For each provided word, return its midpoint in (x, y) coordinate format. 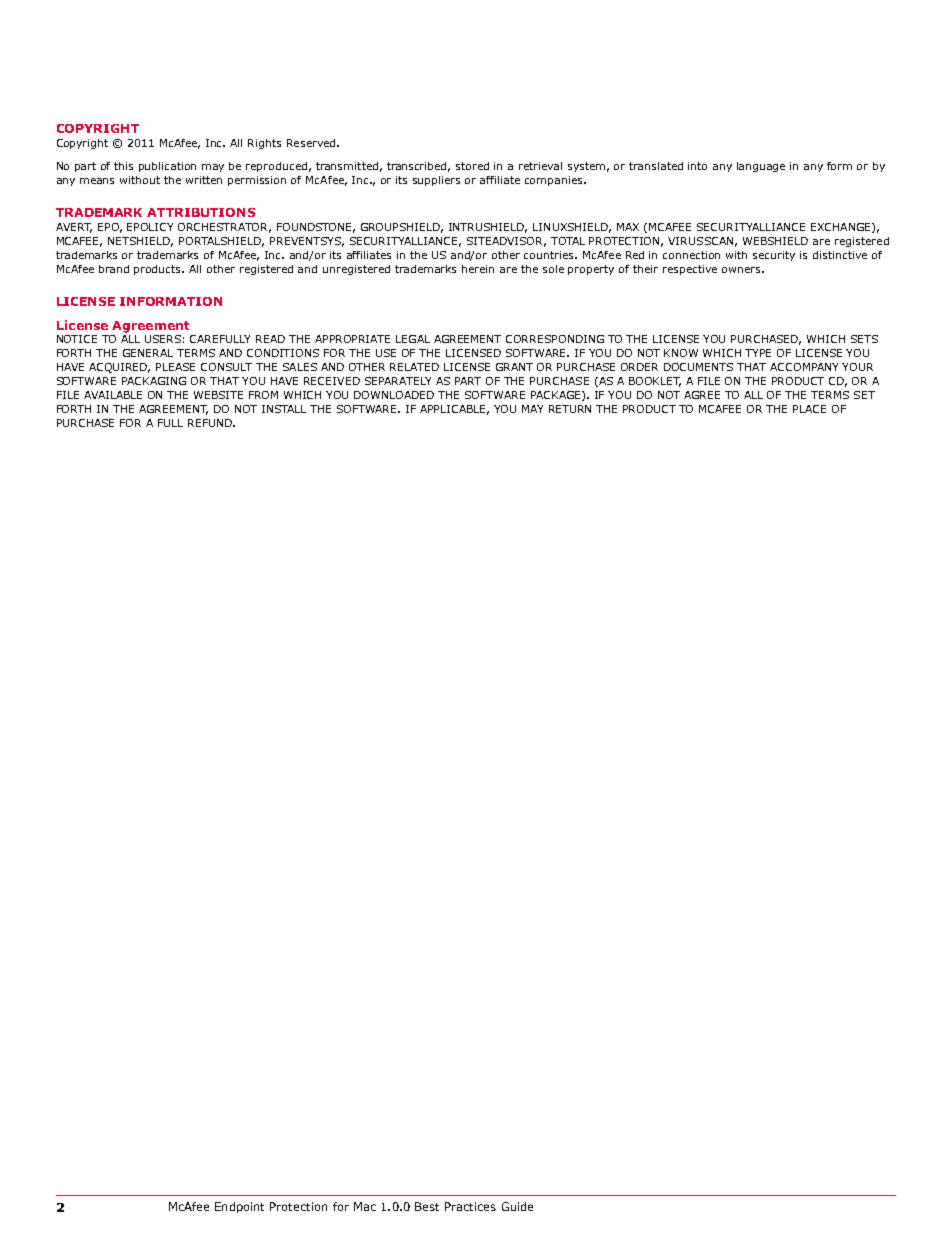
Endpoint (239, 1207)
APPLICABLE (454, 410)
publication (167, 167)
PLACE (809, 409)
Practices (470, 1206)
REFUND (211, 423)
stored (472, 166)
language (761, 167)
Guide (517, 1206)
